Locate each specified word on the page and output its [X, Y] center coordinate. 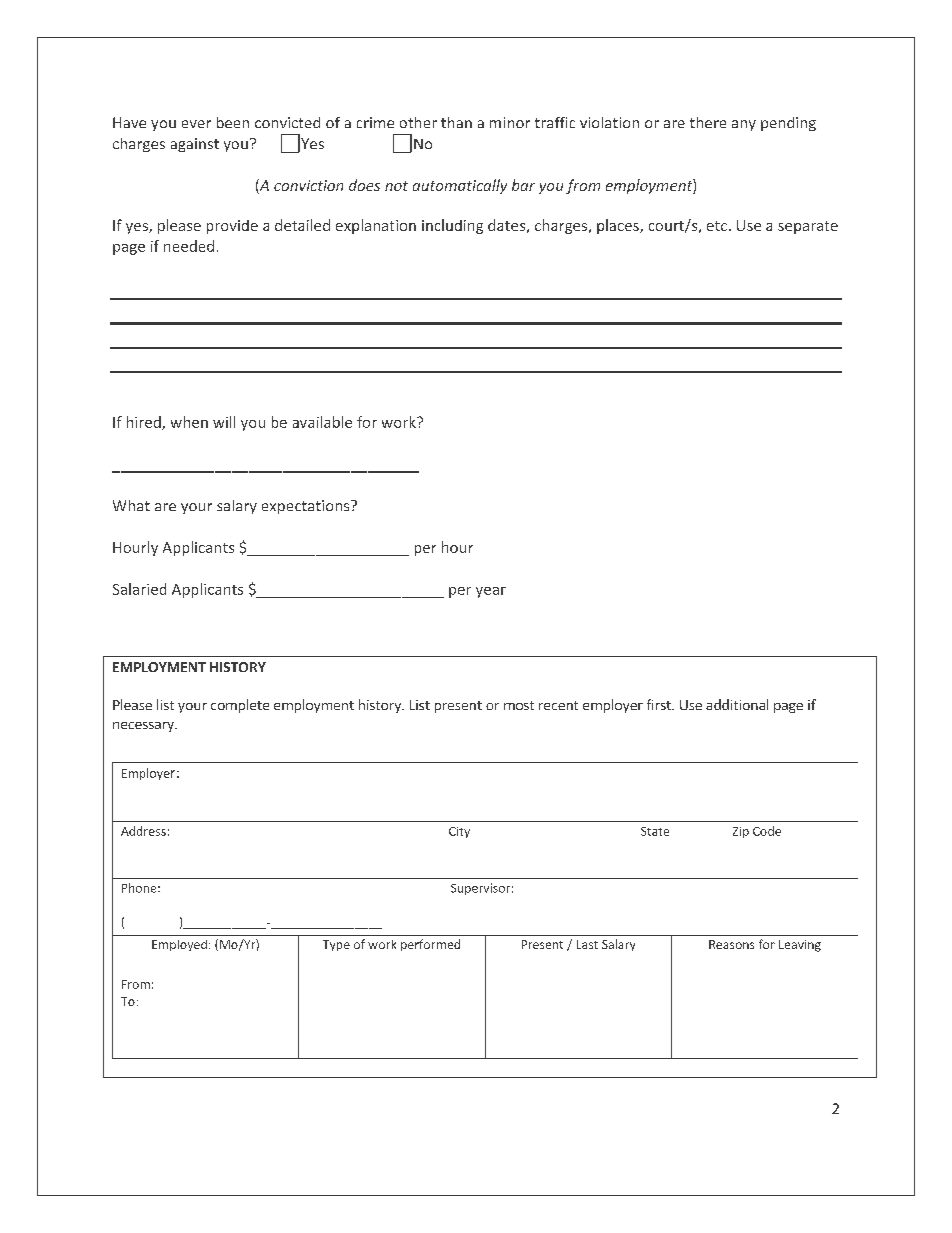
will [224, 422]
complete [240, 706]
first [660, 704]
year [491, 592]
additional [737, 704]
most [519, 705]
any [744, 125]
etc [717, 226]
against [195, 145]
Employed [179, 945]
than [456, 122]
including [452, 226]
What [131, 505]
